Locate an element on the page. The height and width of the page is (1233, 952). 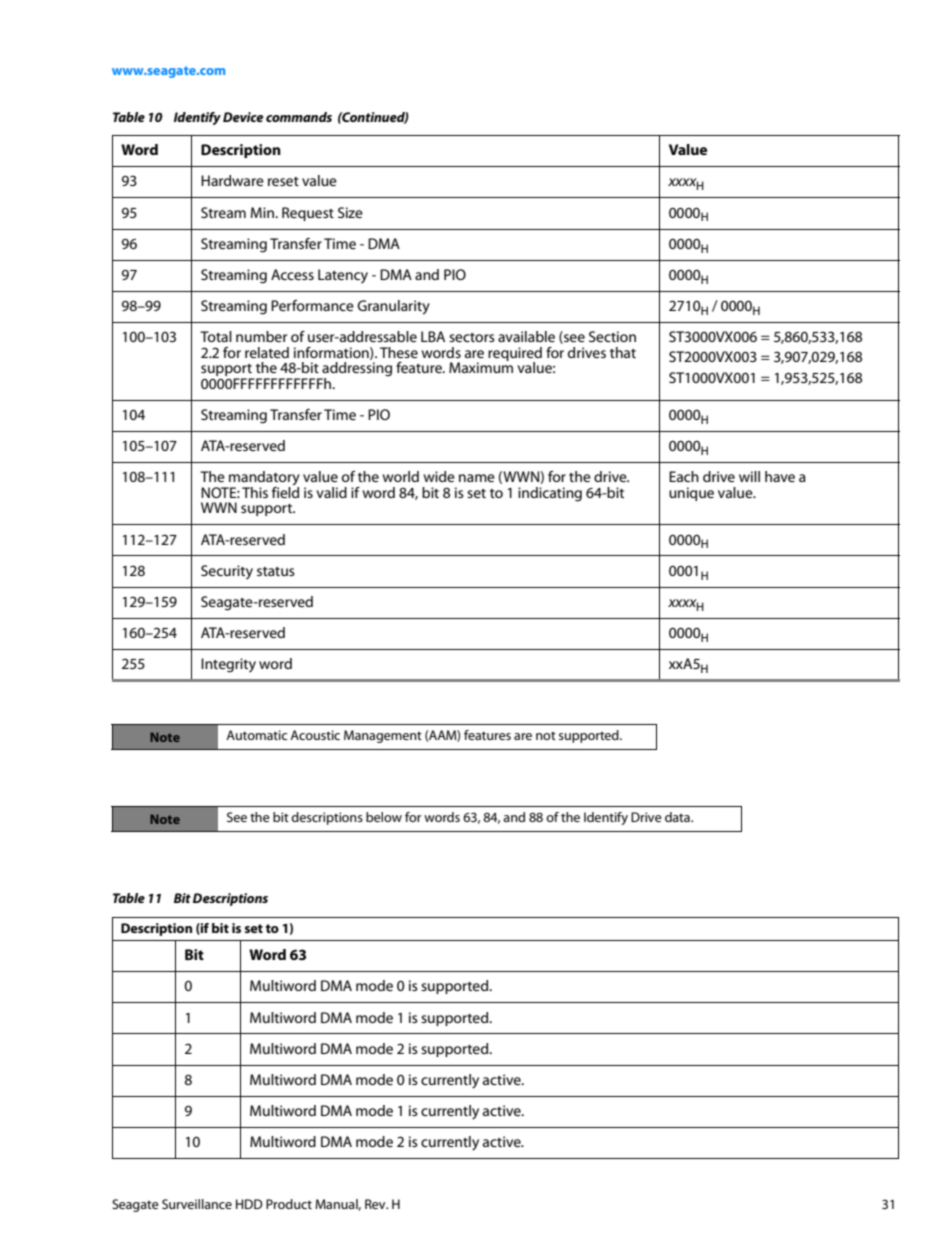
Section is located at coordinates (612, 336).
